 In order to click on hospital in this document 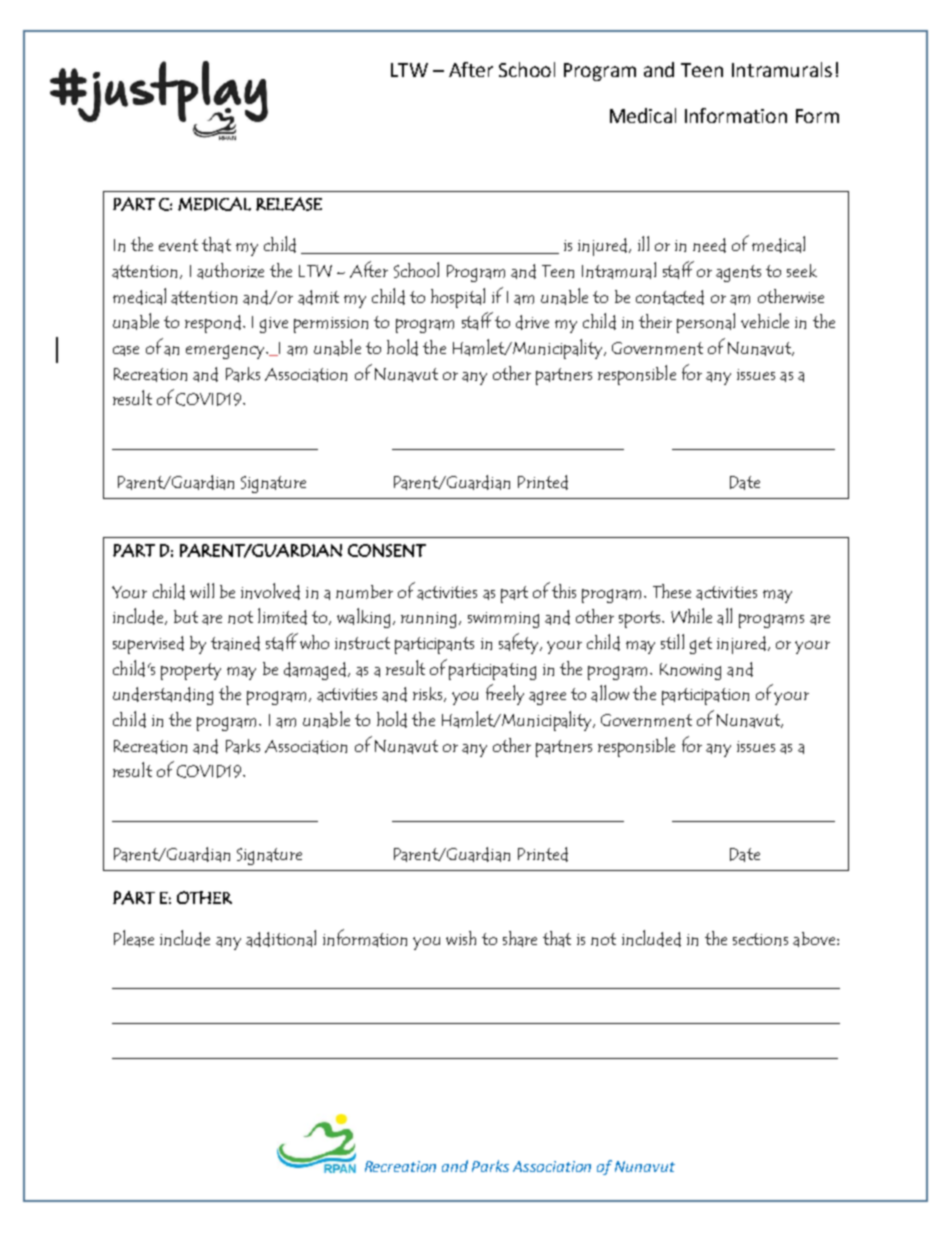, I will do `click(458, 298)`.
